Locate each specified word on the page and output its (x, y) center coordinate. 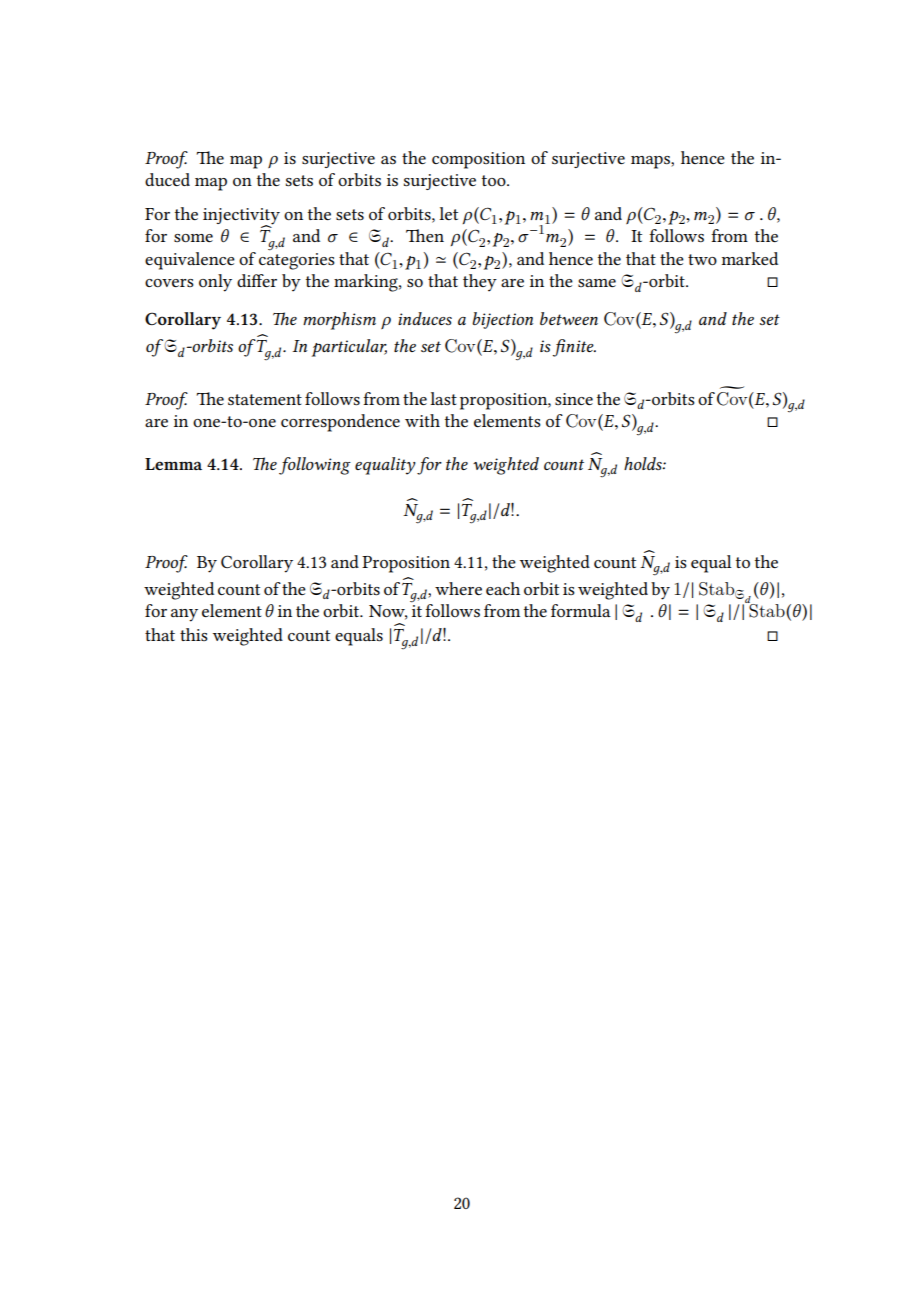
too (495, 180)
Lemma (173, 464)
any (184, 615)
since (574, 399)
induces (425, 318)
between (569, 318)
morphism (339, 321)
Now (388, 612)
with (422, 420)
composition (478, 160)
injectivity (241, 217)
